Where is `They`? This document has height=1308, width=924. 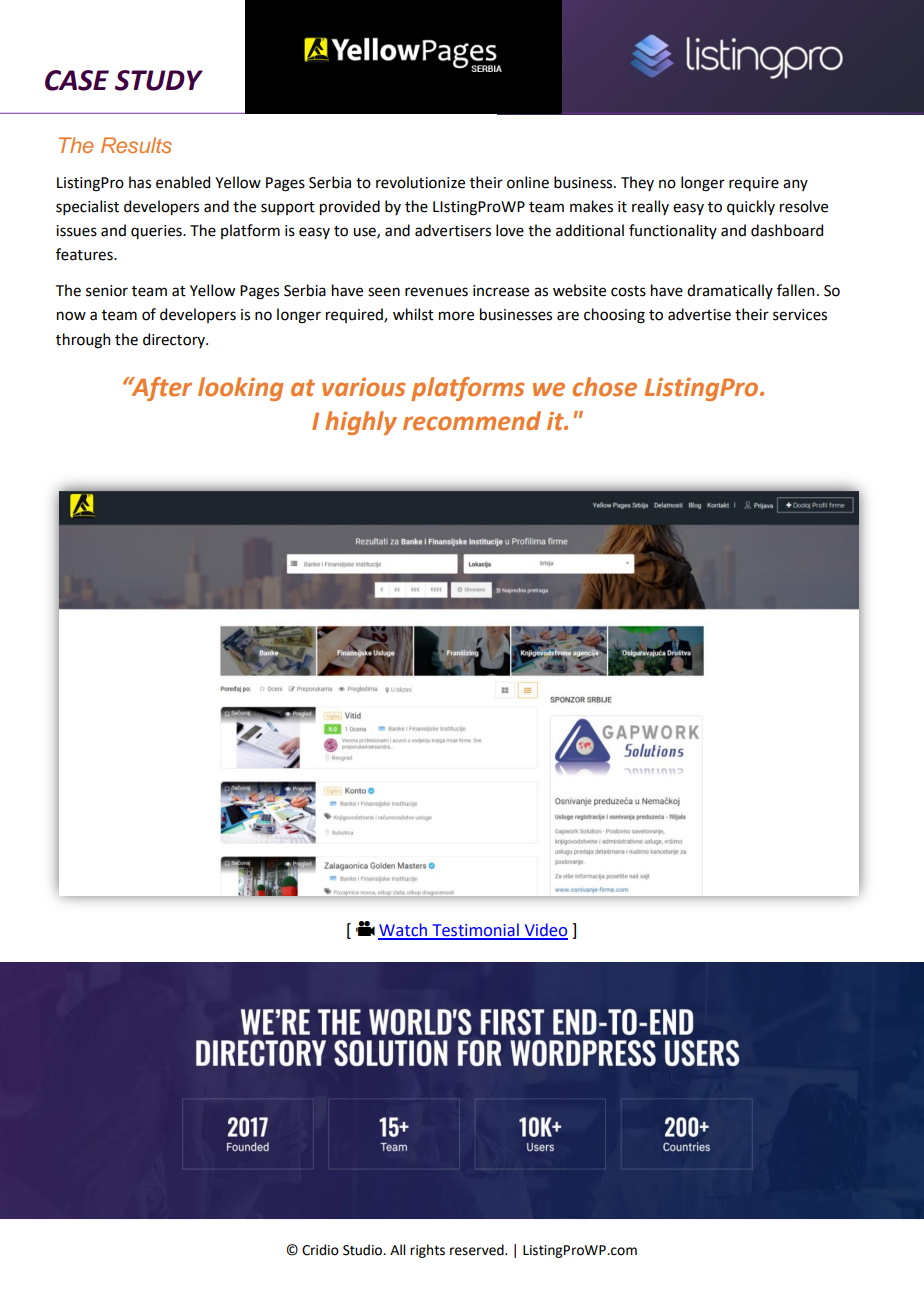 They is located at coordinates (637, 183).
